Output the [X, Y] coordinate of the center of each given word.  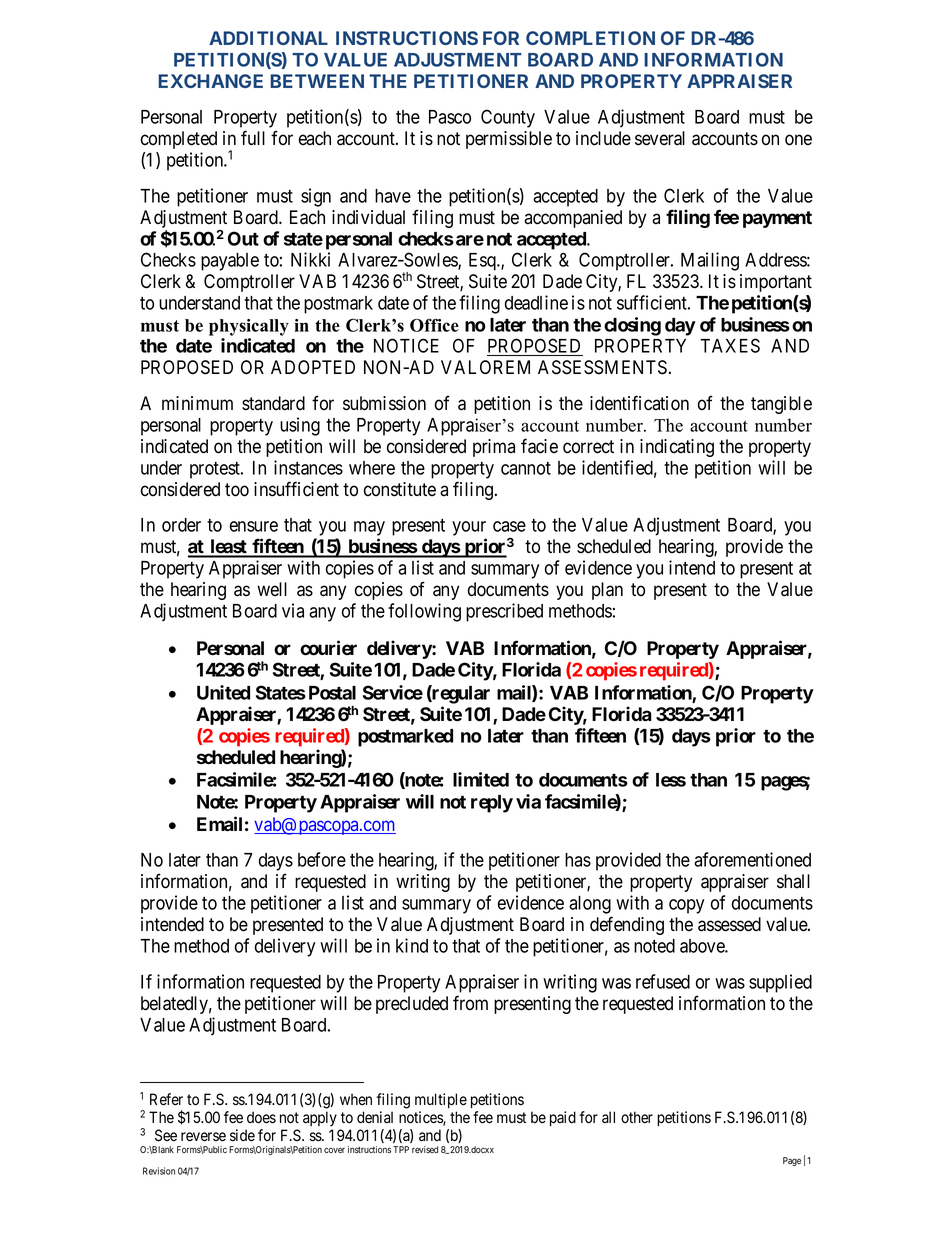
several [660, 138]
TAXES [730, 345]
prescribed [504, 612]
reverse [203, 1137]
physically [249, 327]
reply [492, 804]
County [508, 118]
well [272, 589]
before [322, 859]
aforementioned [752, 859]
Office [434, 325]
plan [607, 591]
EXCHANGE [210, 81]
